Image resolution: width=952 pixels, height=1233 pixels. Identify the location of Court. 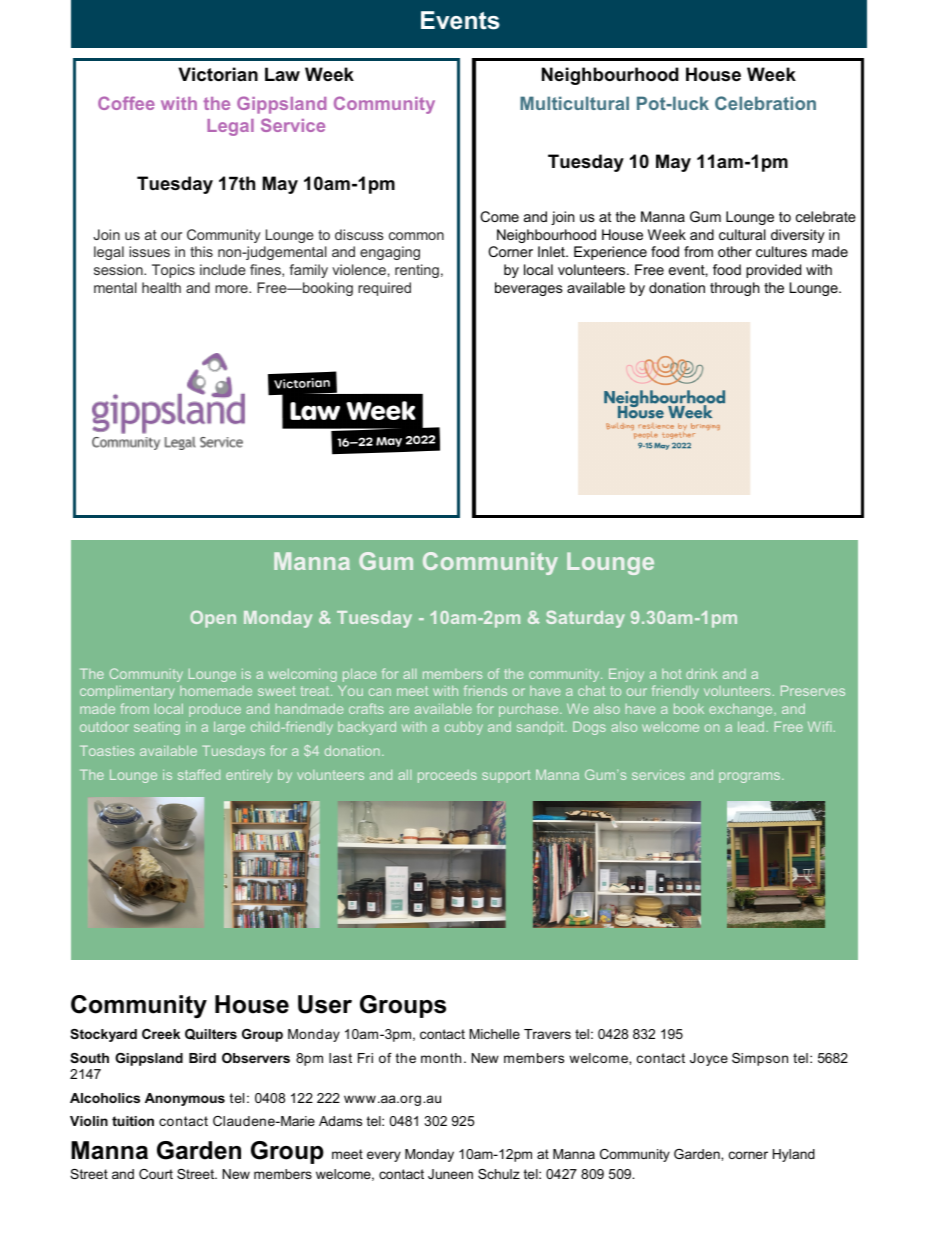
(156, 1174).
